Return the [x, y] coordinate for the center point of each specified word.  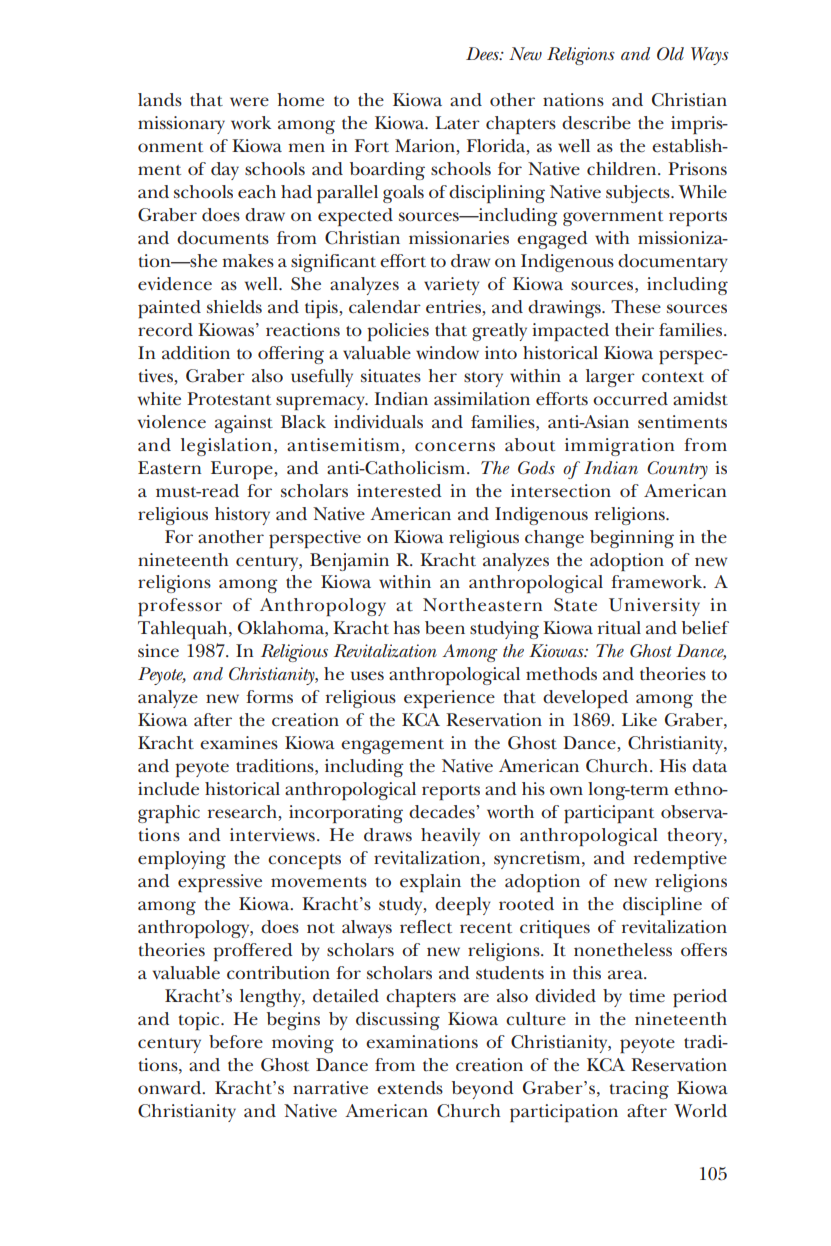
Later [457, 123]
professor [180, 607]
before [236, 1042]
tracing [639, 1090]
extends [410, 1088]
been [445, 628]
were [249, 102]
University [654, 607]
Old [670, 54]
